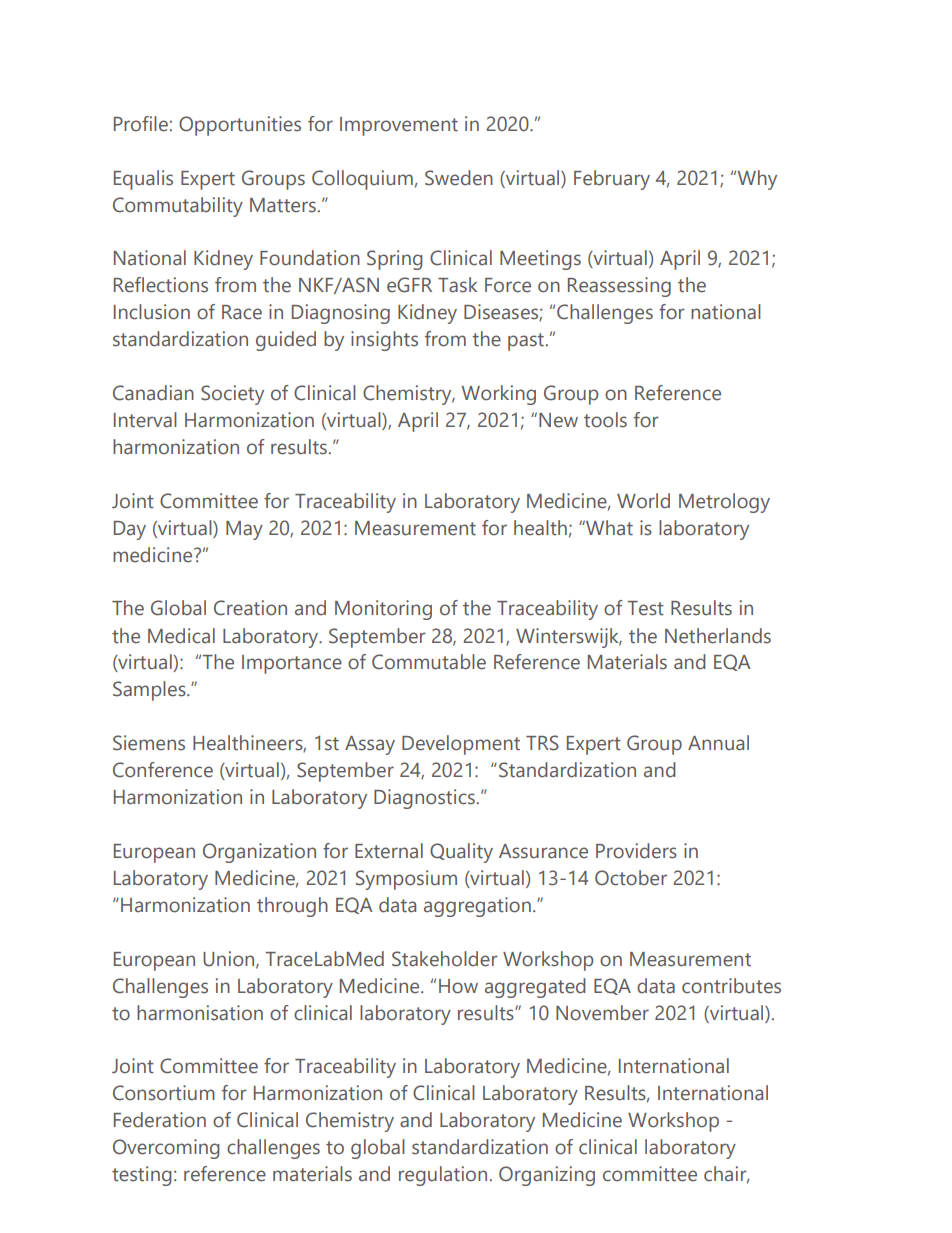  Describe the element at coordinates (443, 1176) in the page. I see `regulation` at that location.
